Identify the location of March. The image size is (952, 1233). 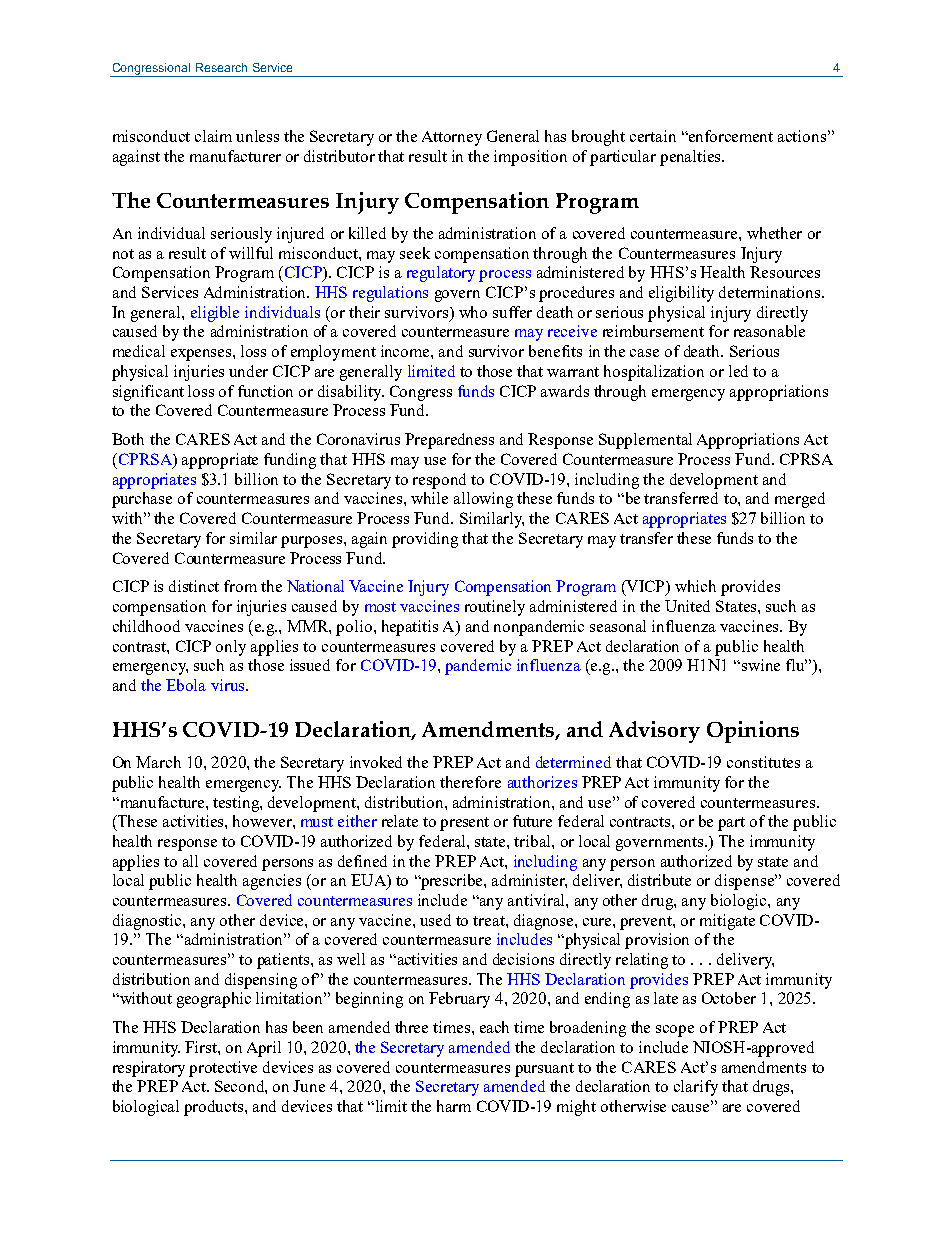
(158, 762).
